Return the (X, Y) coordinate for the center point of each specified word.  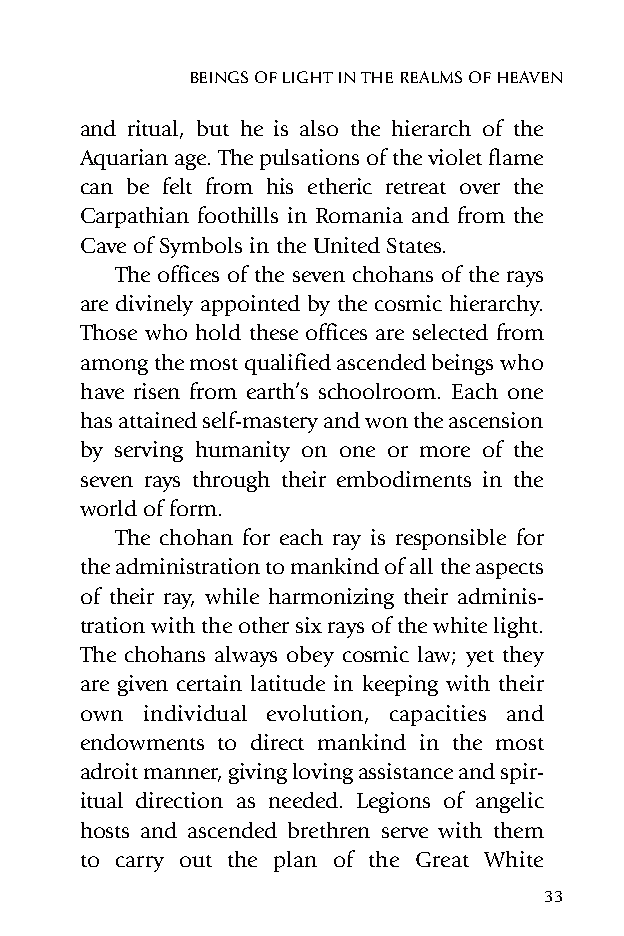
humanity (243, 451)
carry (140, 864)
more (445, 451)
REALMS (431, 77)
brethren (329, 830)
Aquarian (124, 159)
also (319, 128)
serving (149, 451)
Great (442, 859)
